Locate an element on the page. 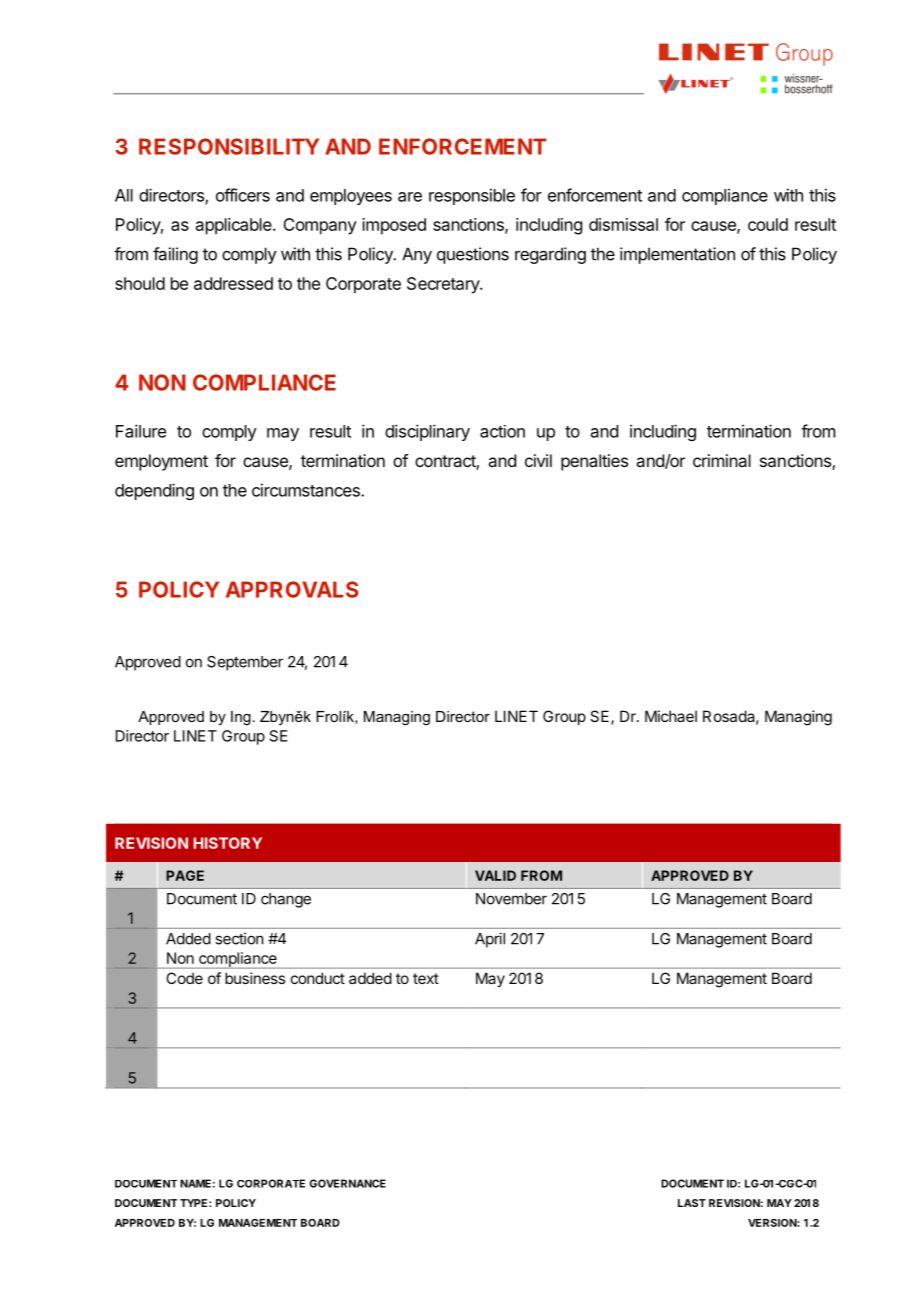 This page has width=924, height=1308. dismissal is located at coordinates (623, 224).
